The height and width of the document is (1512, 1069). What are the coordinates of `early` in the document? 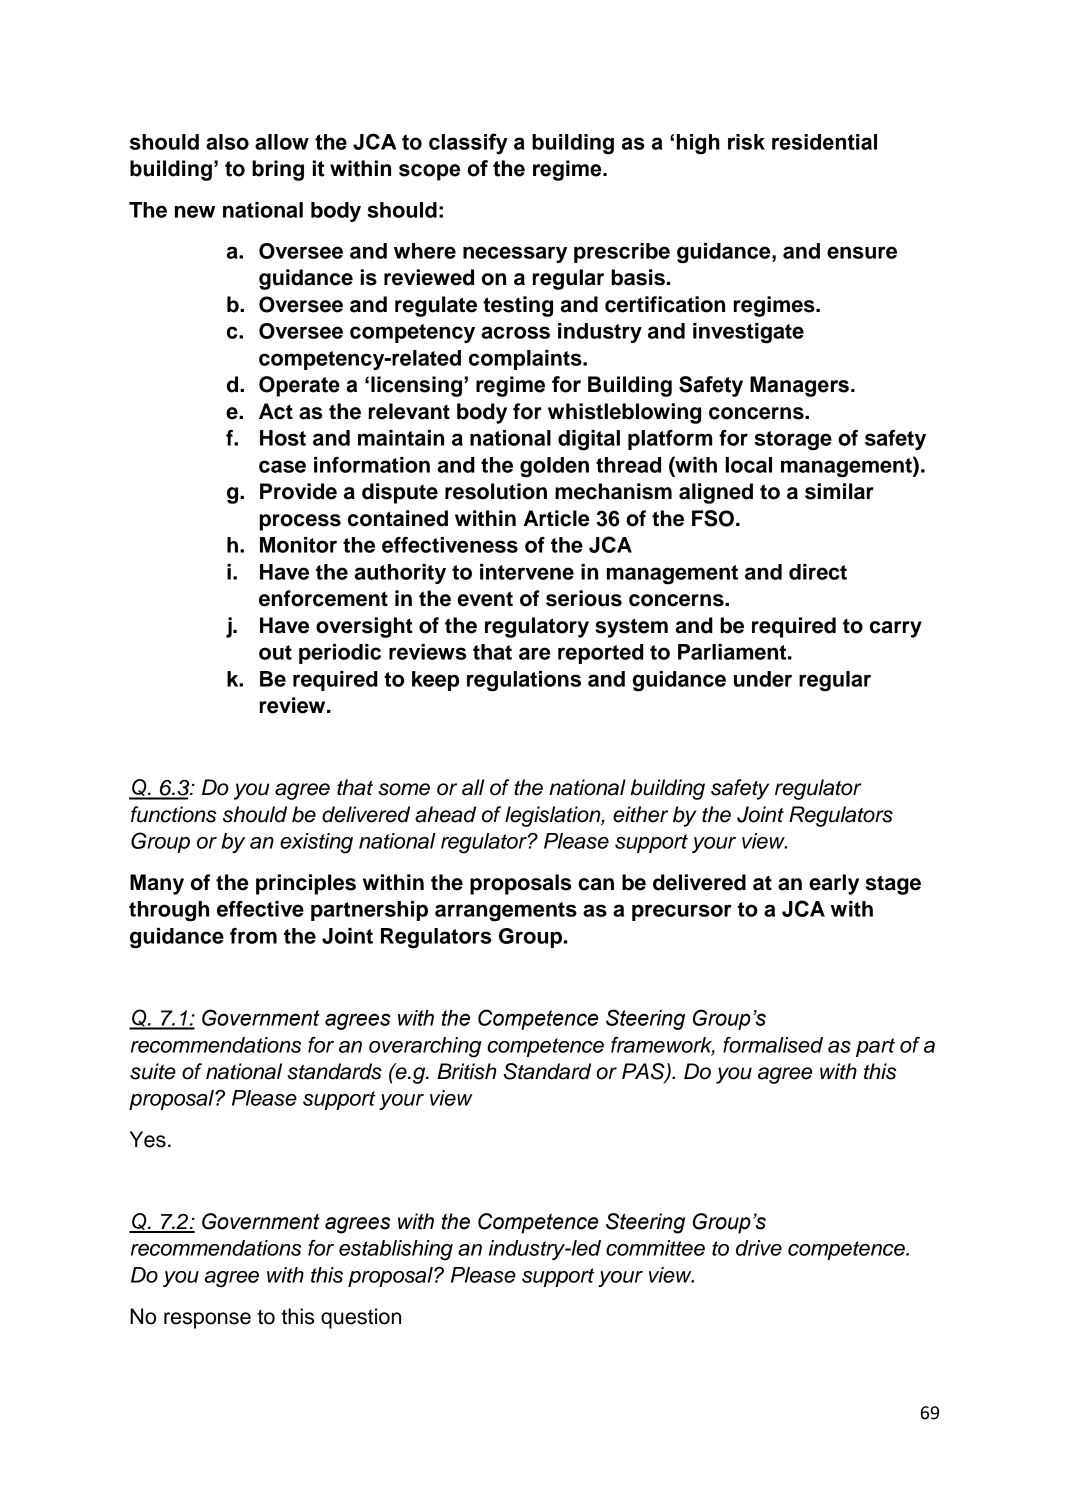 It's located at (834, 884).
